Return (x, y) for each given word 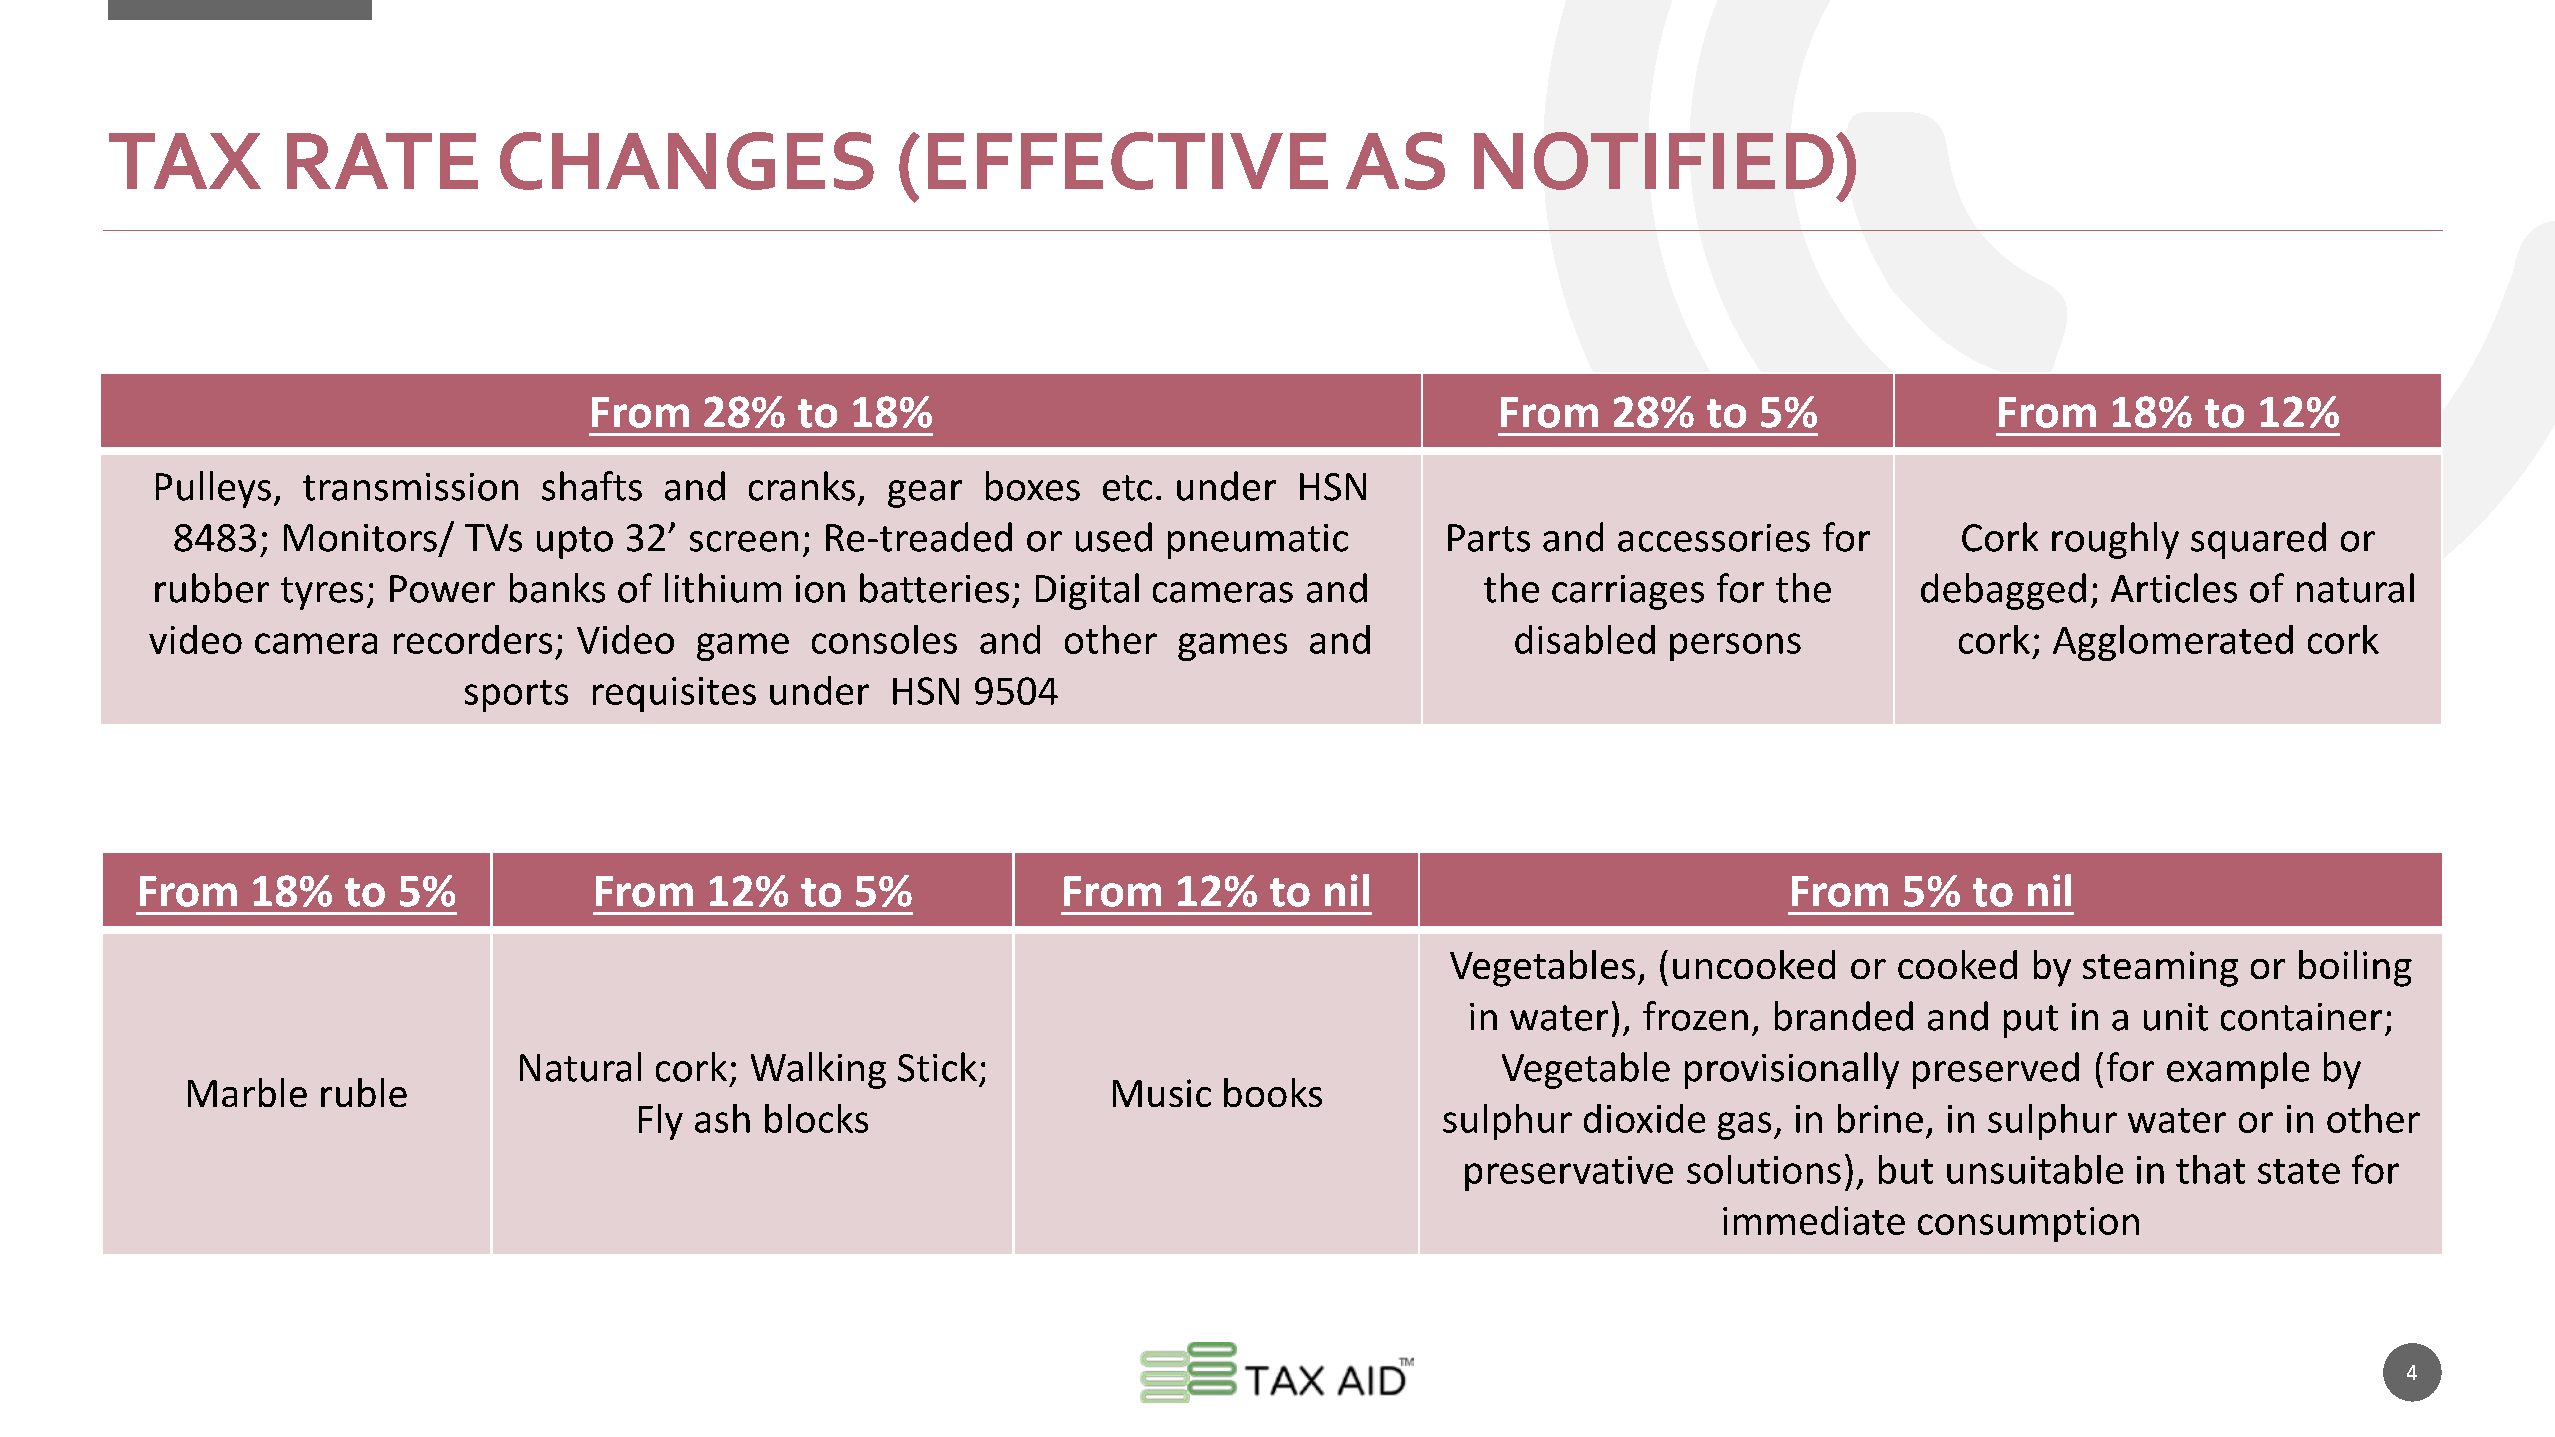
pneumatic (1258, 541)
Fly (661, 1122)
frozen (1695, 1016)
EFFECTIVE (1128, 161)
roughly (2115, 540)
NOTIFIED (1654, 161)
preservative (1569, 1173)
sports (516, 696)
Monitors (360, 538)
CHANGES (687, 161)
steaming (2160, 969)
